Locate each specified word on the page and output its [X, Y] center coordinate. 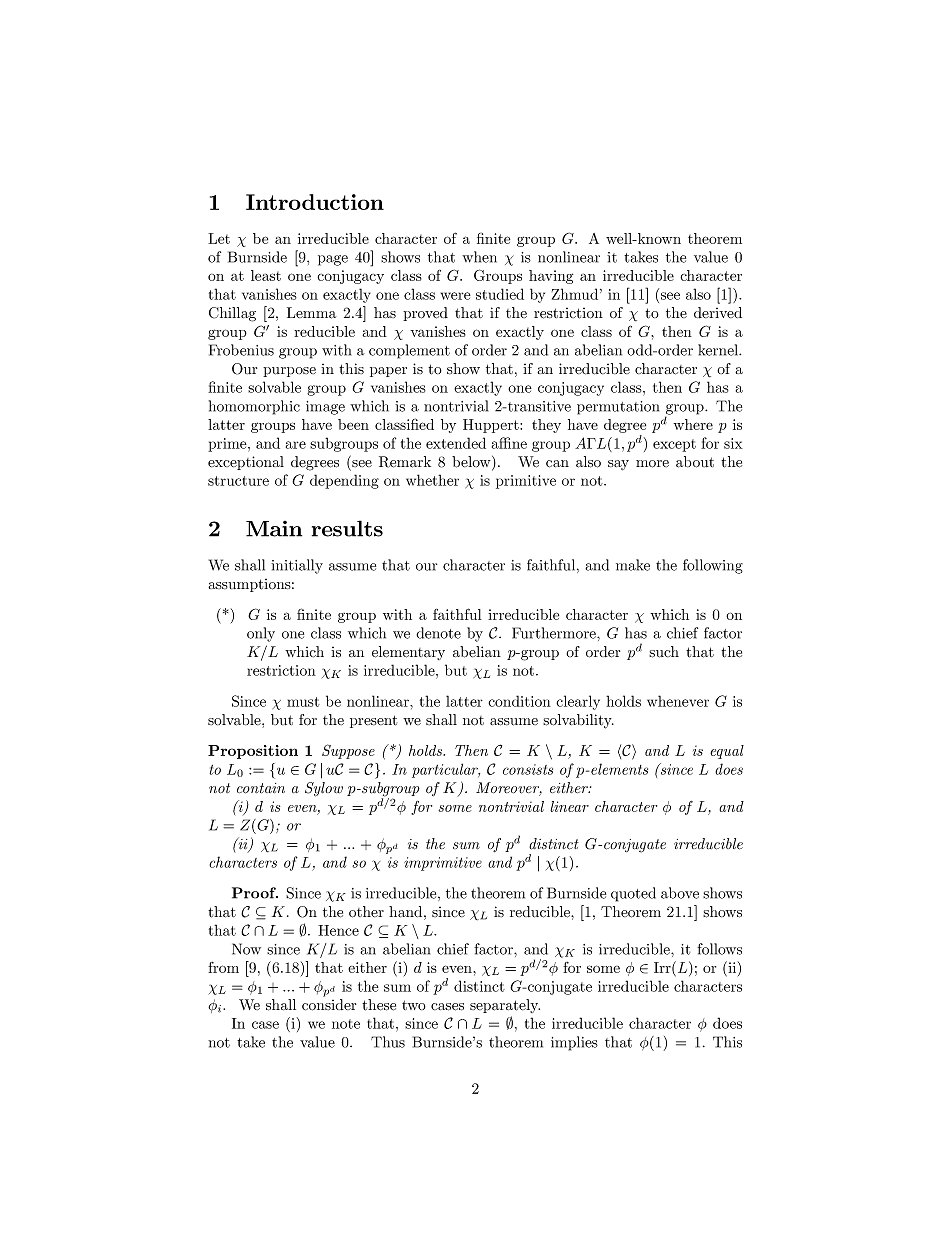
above [680, 893]
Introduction [315, 202]
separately [505, 1006]
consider [329, 1005]
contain [261, 788]
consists [528, 769]
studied [500, 294]
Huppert [492, 426]
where [693, 424]
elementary [408, 653]
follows [719, 949]
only [261, 634]
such [664, 652]
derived [718, 312]
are [296, 445]
